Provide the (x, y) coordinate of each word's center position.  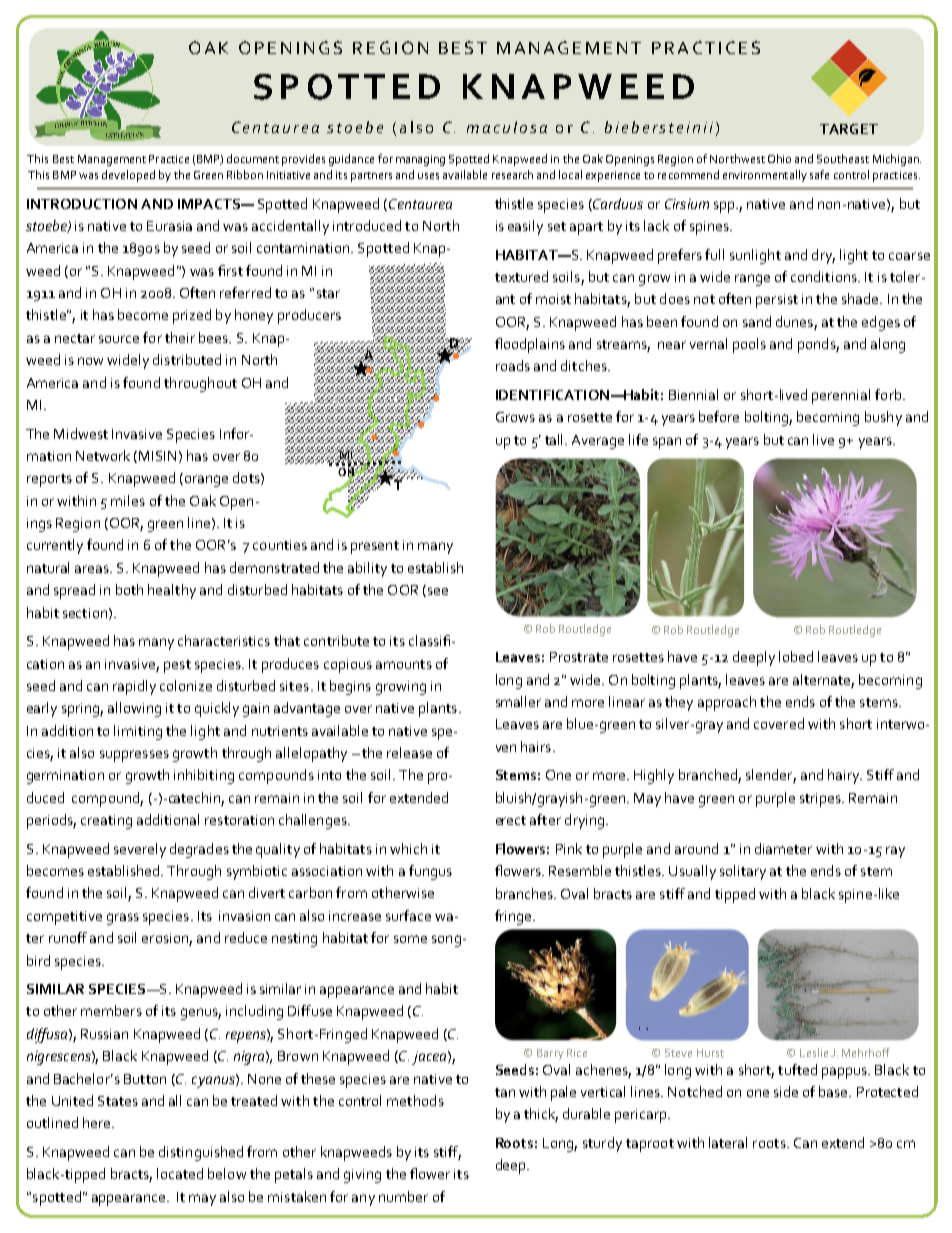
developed (128, 176)
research (512, 174)
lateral (728, 1142)
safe (819, 174)
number (403, 1196)
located (180, 1173)
